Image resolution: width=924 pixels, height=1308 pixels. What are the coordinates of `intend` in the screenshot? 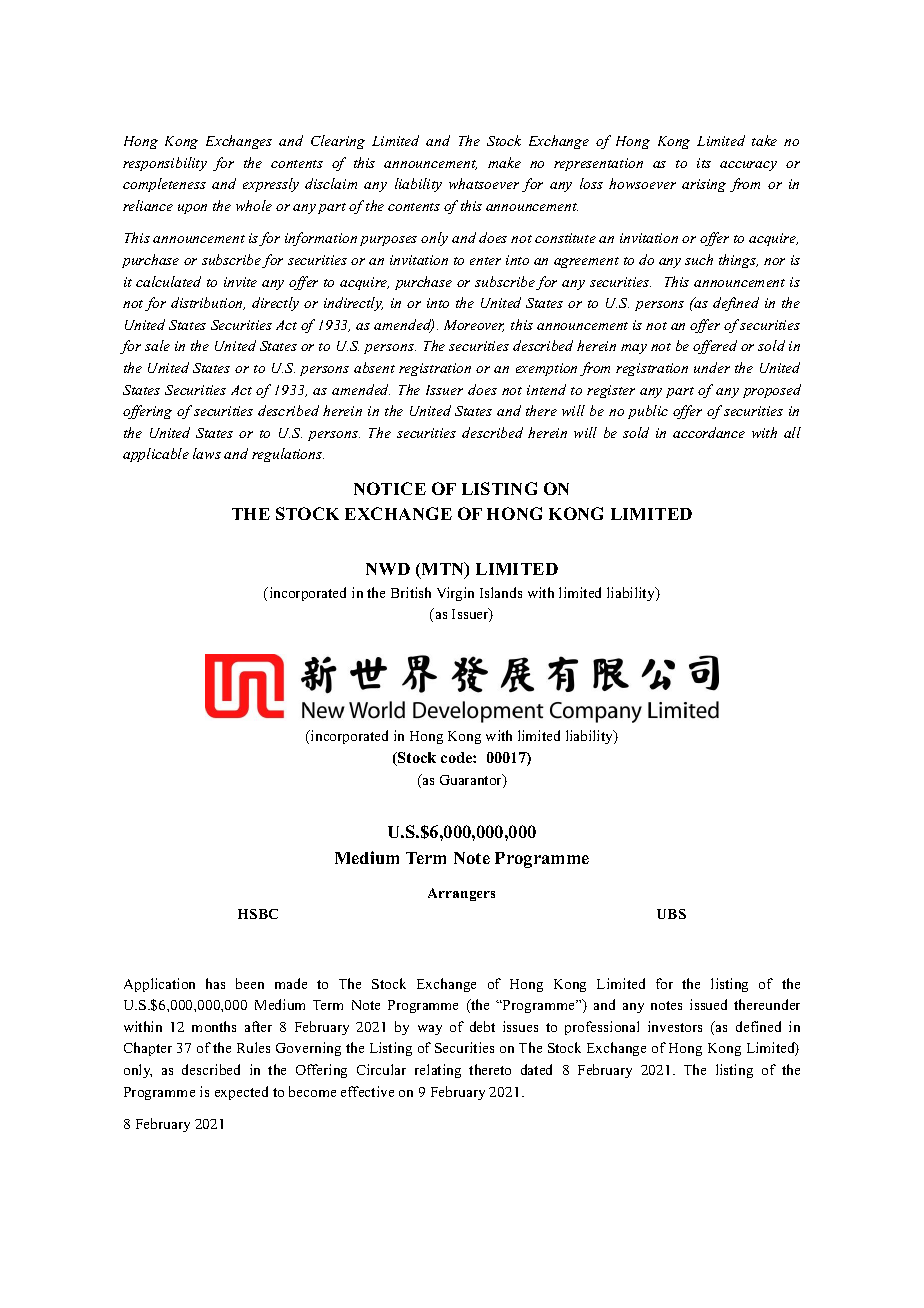 It's located at (546, 389).
